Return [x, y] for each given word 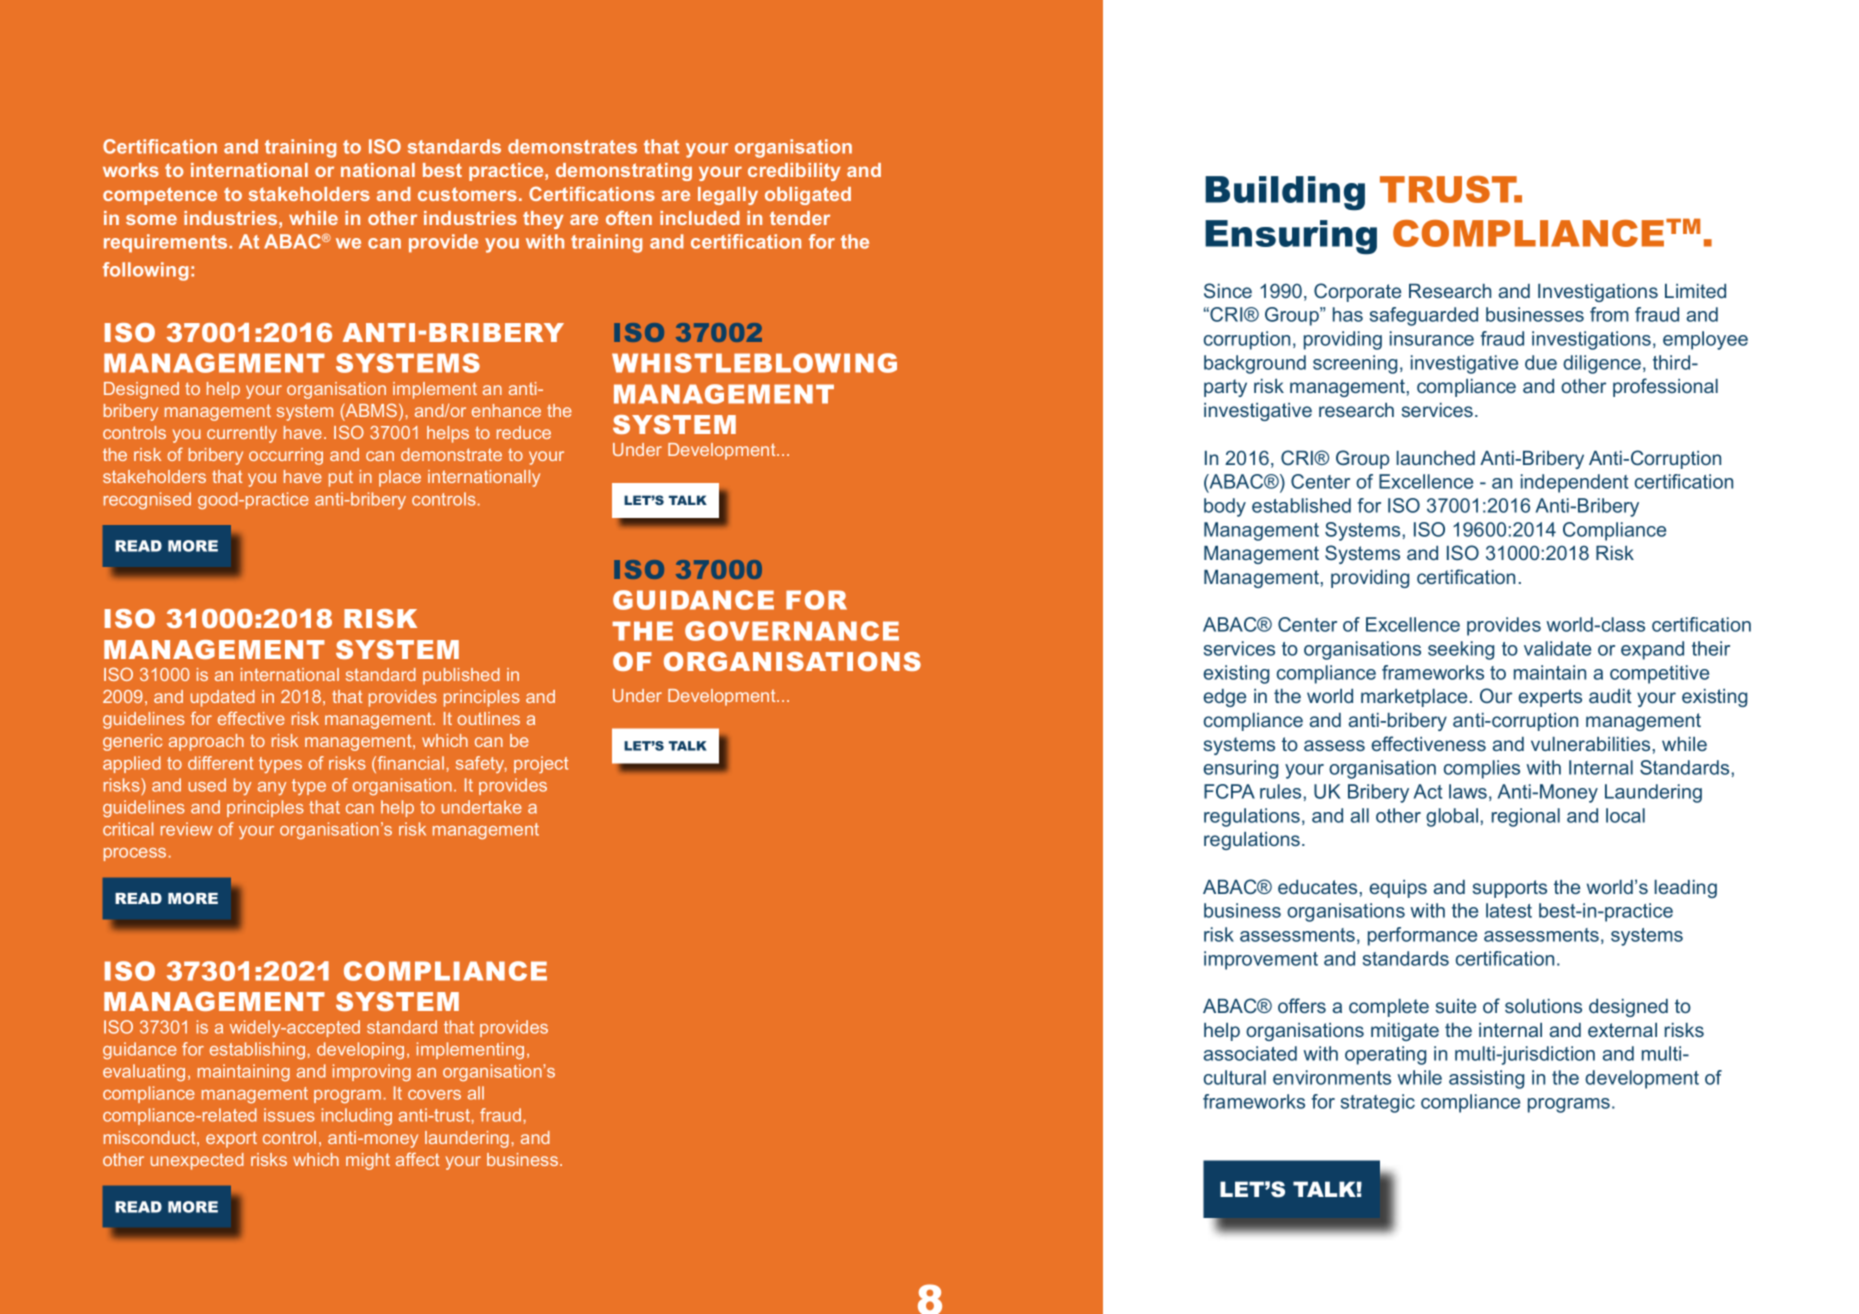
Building [1285, 193]
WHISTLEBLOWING [754, 363]
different [220, 763]
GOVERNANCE [792, 631]
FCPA [1229, 791]
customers [467, 194]
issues [289, 1115]
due [1541, 362]
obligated [808, 196]
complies [1482, 769]
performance [1422, 936]
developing [360, 1050]
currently [242, 434]
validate [1557, 648]
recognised [147, 500]
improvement [1261, 960]
